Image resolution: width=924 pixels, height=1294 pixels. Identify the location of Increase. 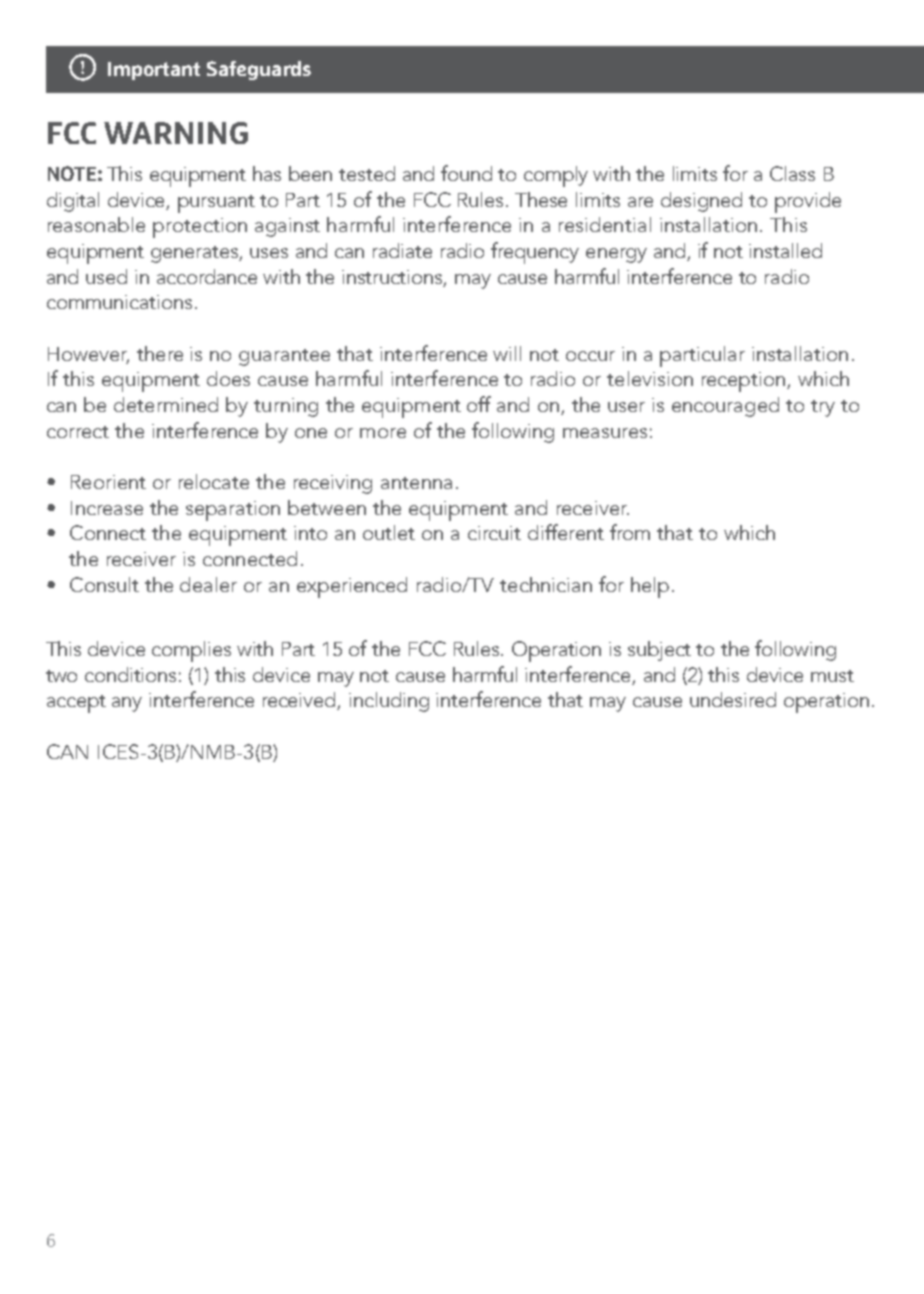
(107, 508).
